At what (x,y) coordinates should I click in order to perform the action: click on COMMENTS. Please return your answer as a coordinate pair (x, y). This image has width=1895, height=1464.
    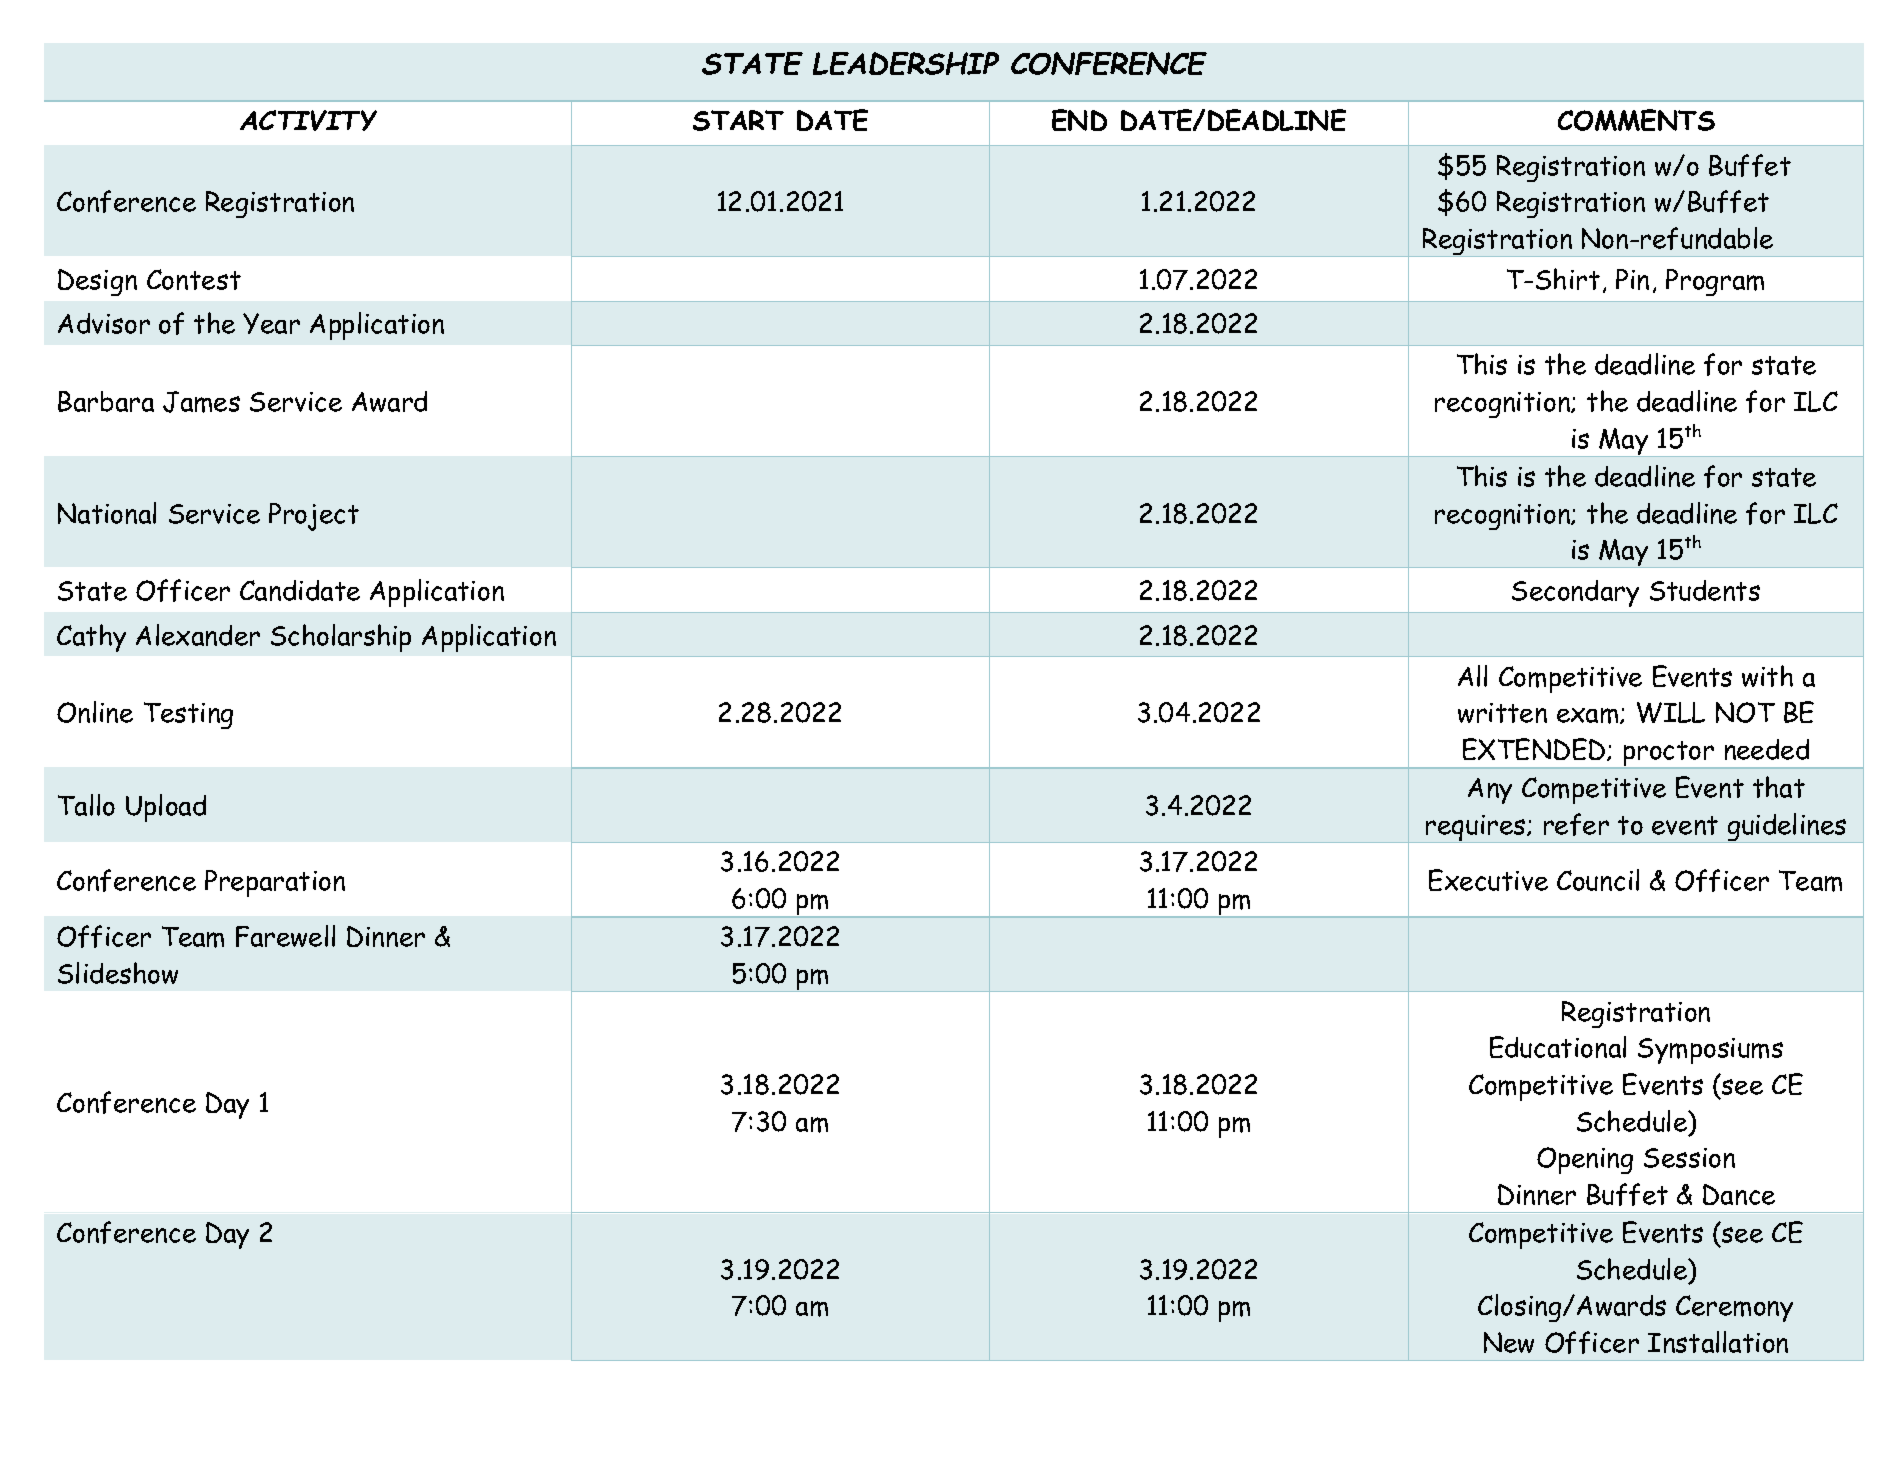
    Looking at the image, I should click on (1636, 120).
